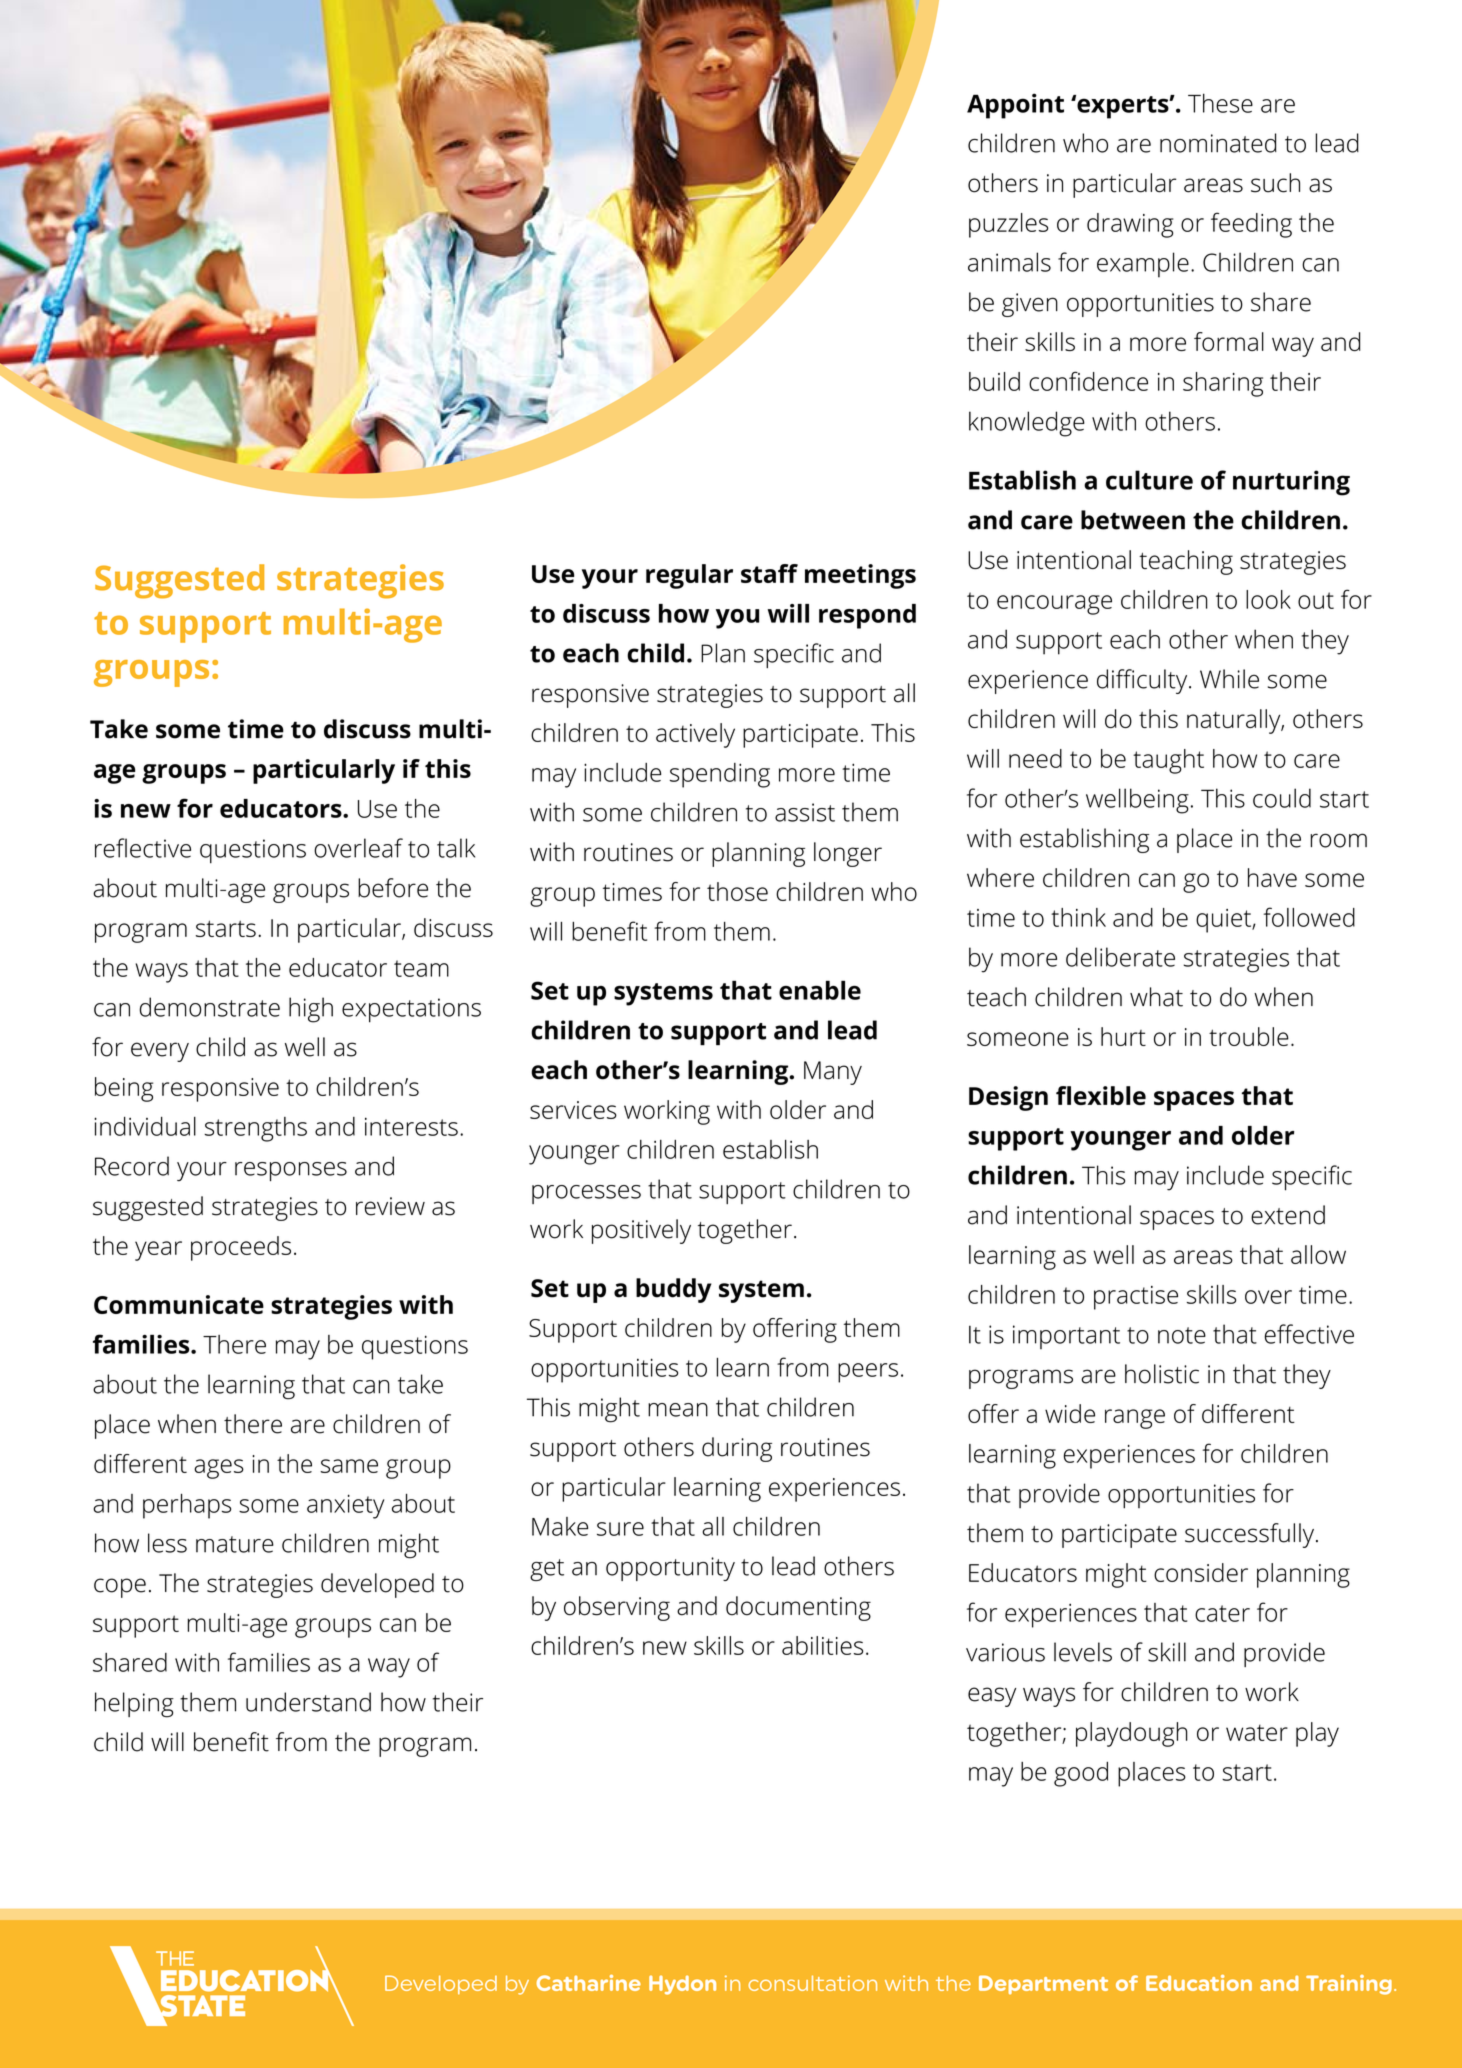 The height and width of the document is (2068, 1462). What do you see at coordinates (1015, 106) in the document?
I see `Appoint` at bounding box center [1015, 106].
